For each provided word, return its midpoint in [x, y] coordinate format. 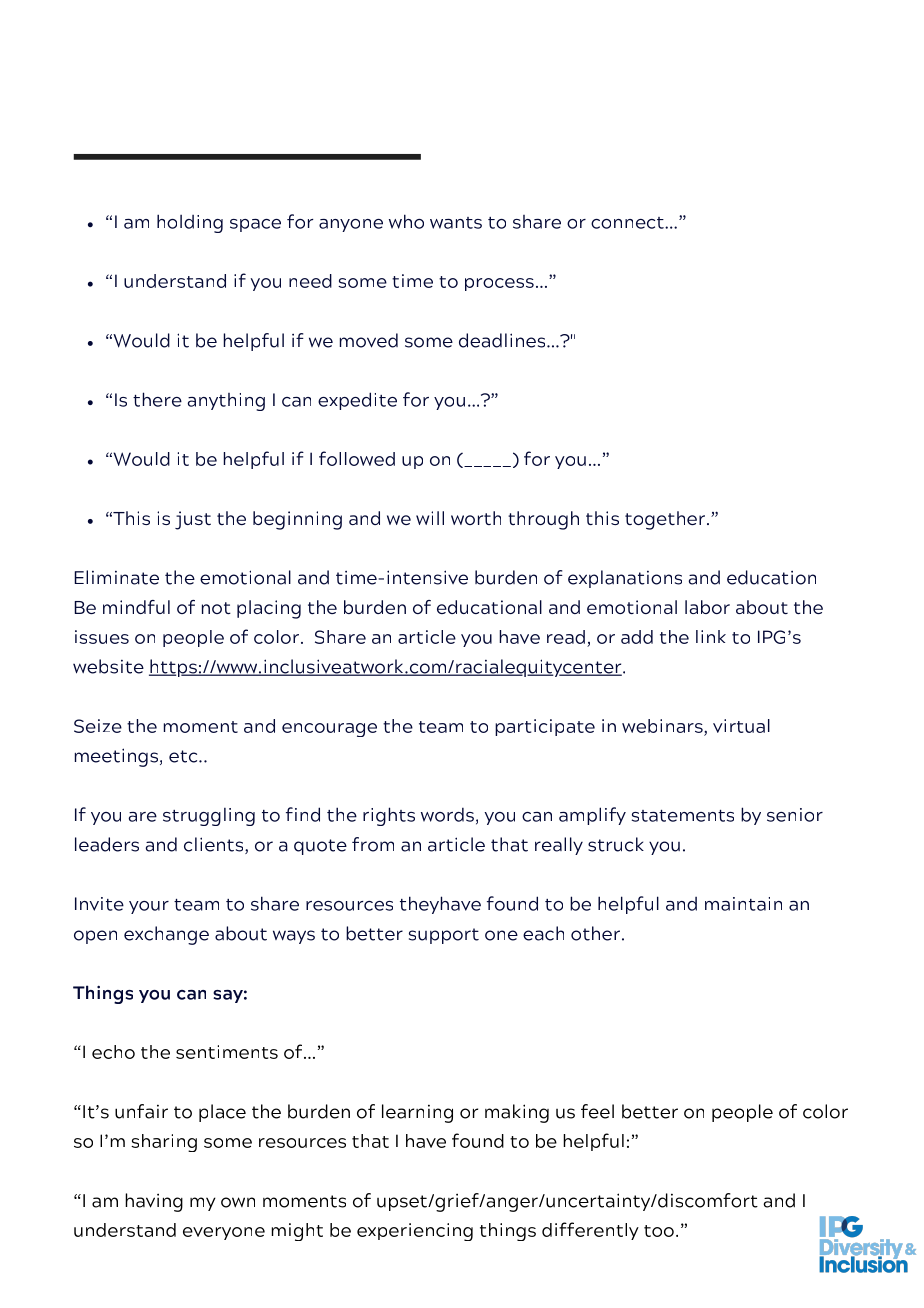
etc [184, 756]
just [193, 520]
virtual [741, 726]
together [666, 520]
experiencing [415, 1232]
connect [628, 223]
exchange [166, 935]
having [154, 1202]
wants [456, 223]
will [430, 518]
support [444, 936]
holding [190, 223]
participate [545, 727]
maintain [743, 904]
